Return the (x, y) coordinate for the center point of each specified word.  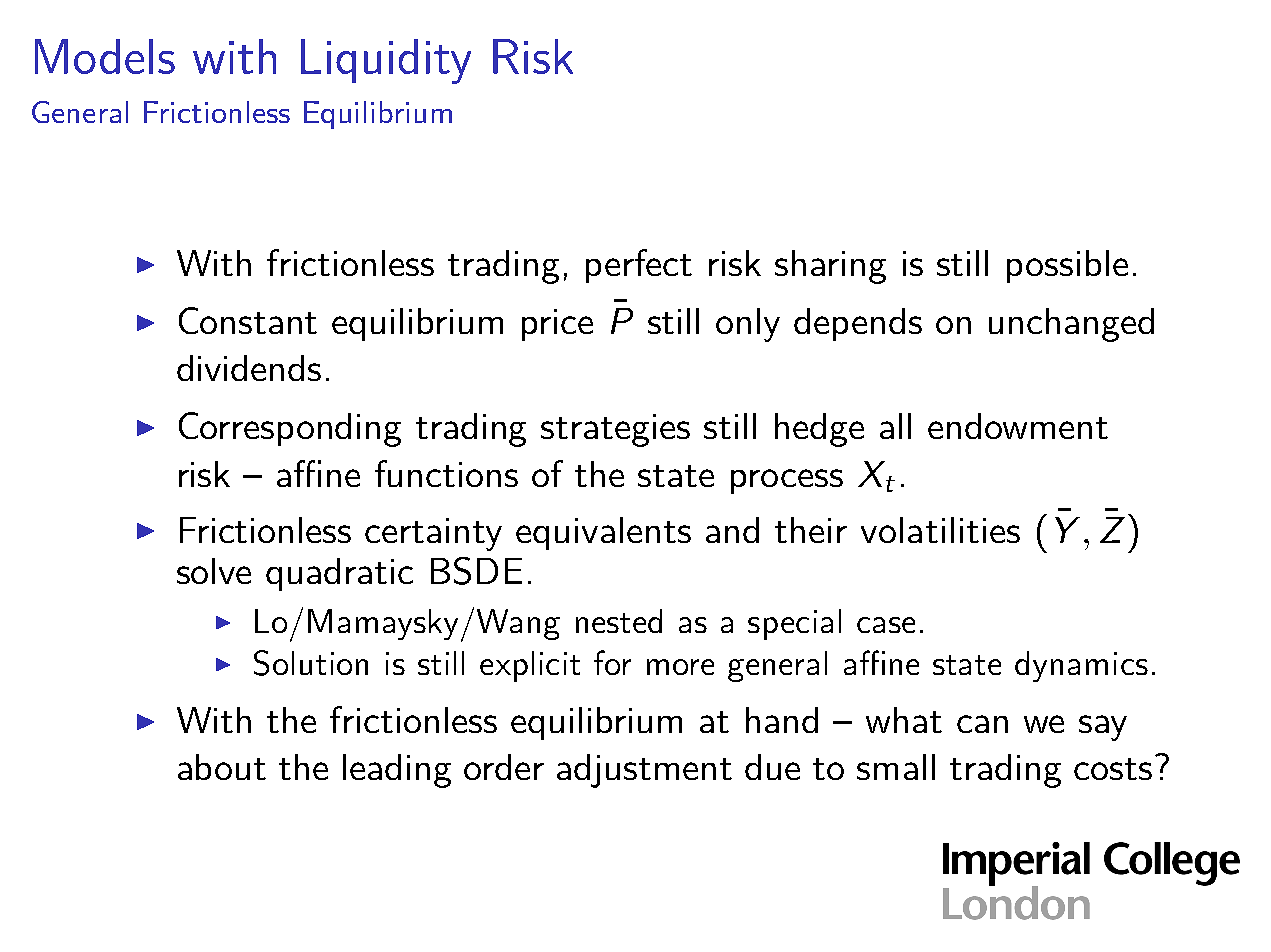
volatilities (940, 530)
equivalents (603, 533)
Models (105, 56)
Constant (248, 320)
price (557, 325)
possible (1067, 266)
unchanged (1071, 325)
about (222, 767)
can (982, 724)
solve (214, 571)
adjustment (644, 771)
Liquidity (386, 61)
